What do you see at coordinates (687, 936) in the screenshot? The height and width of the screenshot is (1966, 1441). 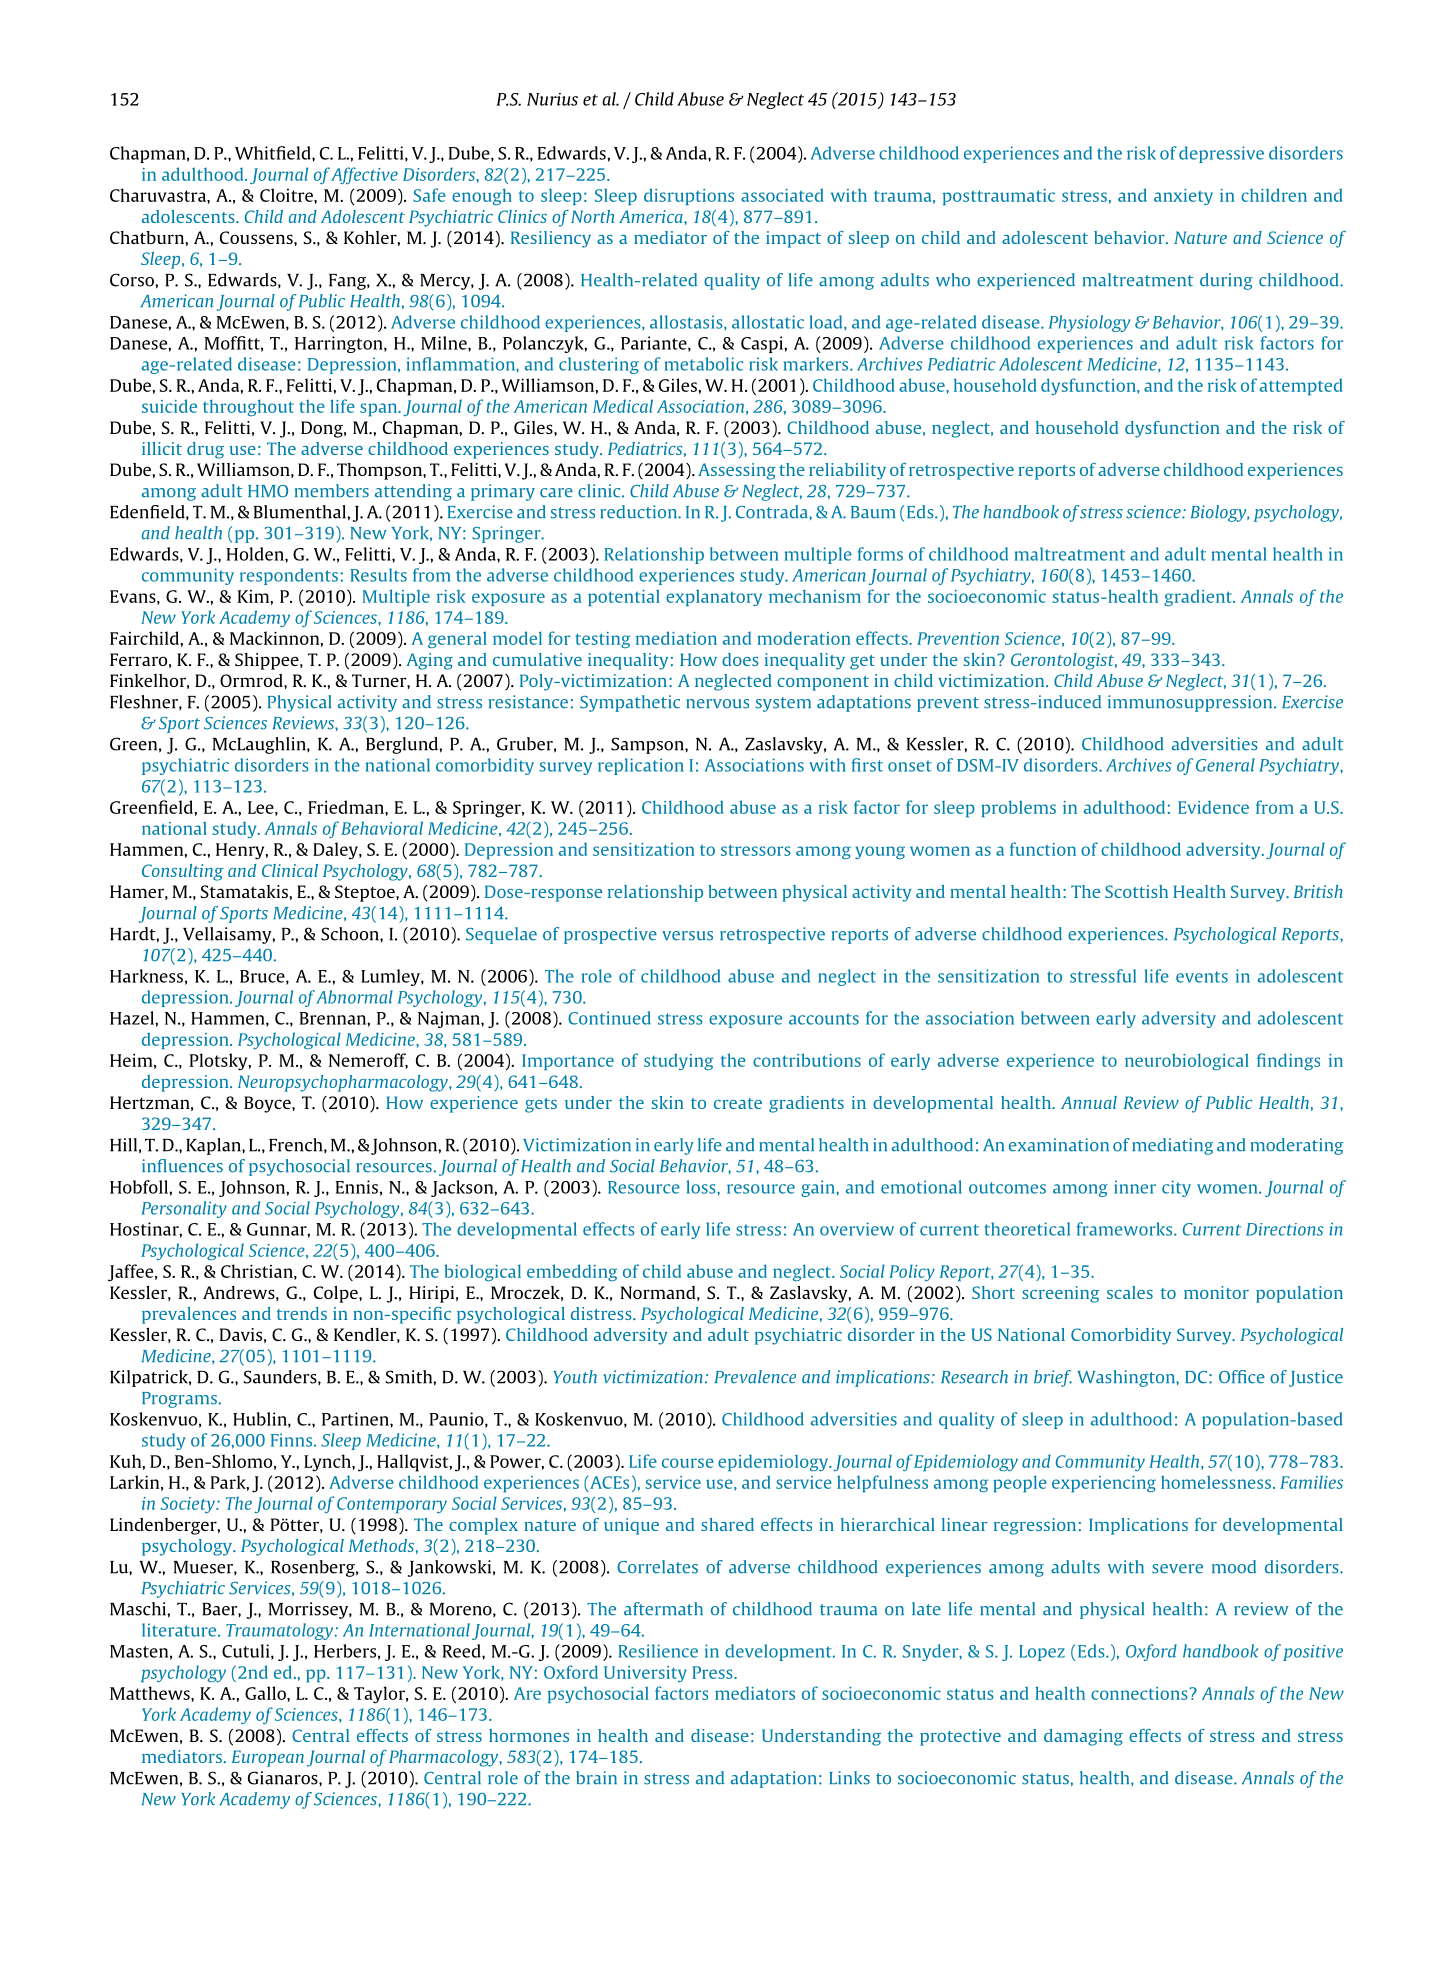 I see `versus` at bounding box center [687, 936].
